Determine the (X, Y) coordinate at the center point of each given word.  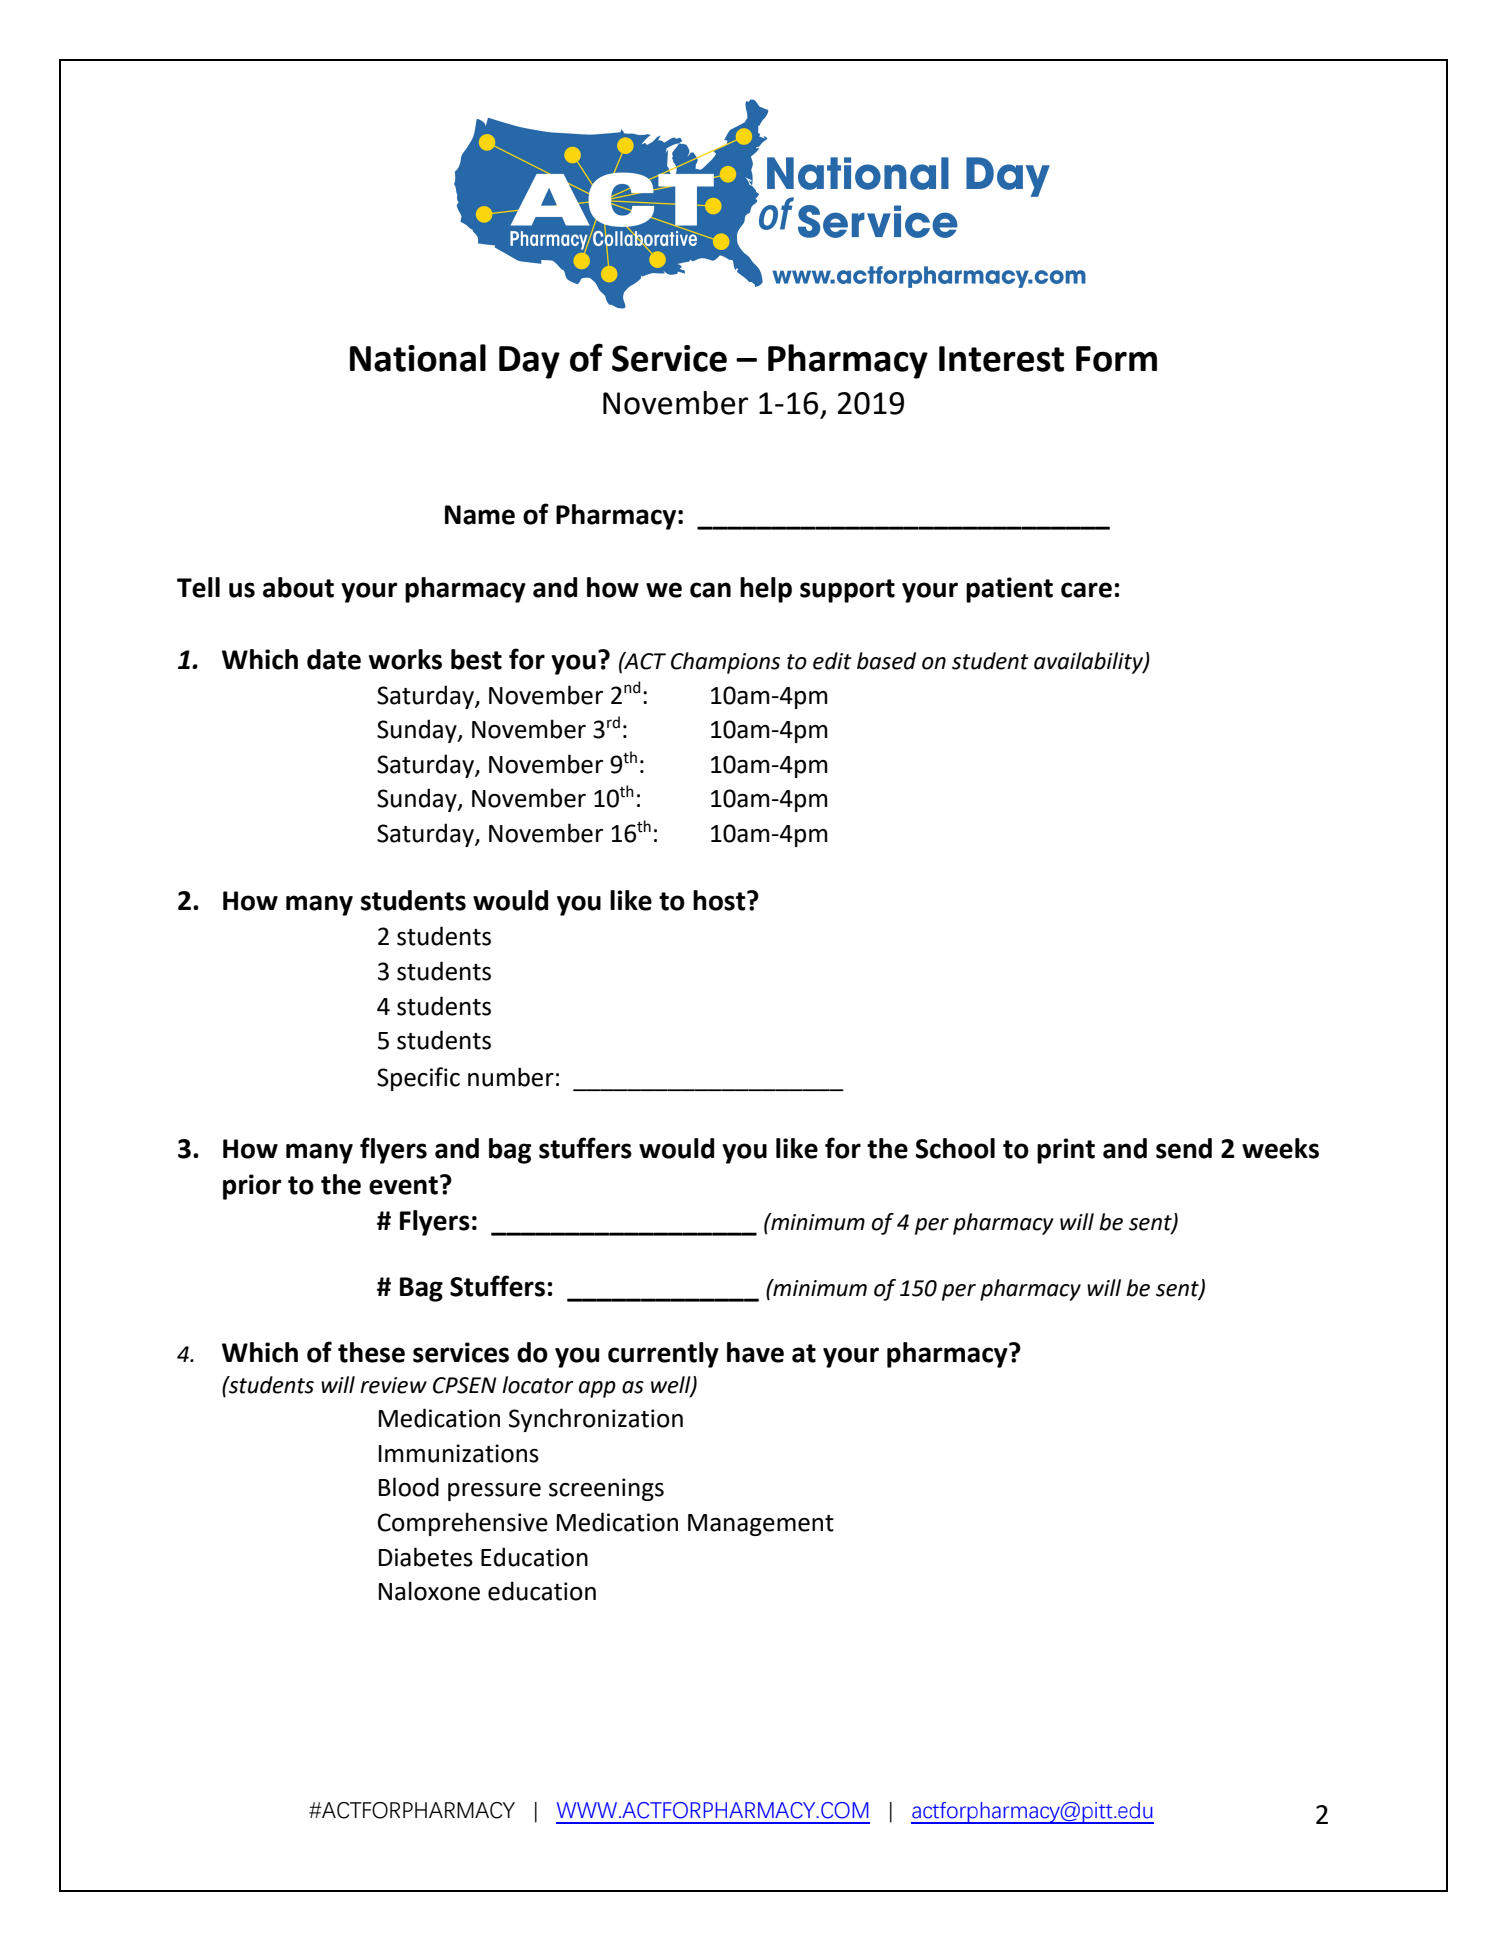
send (1184, 1148)
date (334, 659)
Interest (1001, 359)
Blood (409, 1487)
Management (761, 1525)
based (886, 661)
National (418, 358)
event (403, 1185)
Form (1116, 359)
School (955, 1148)
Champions (725, 663)
